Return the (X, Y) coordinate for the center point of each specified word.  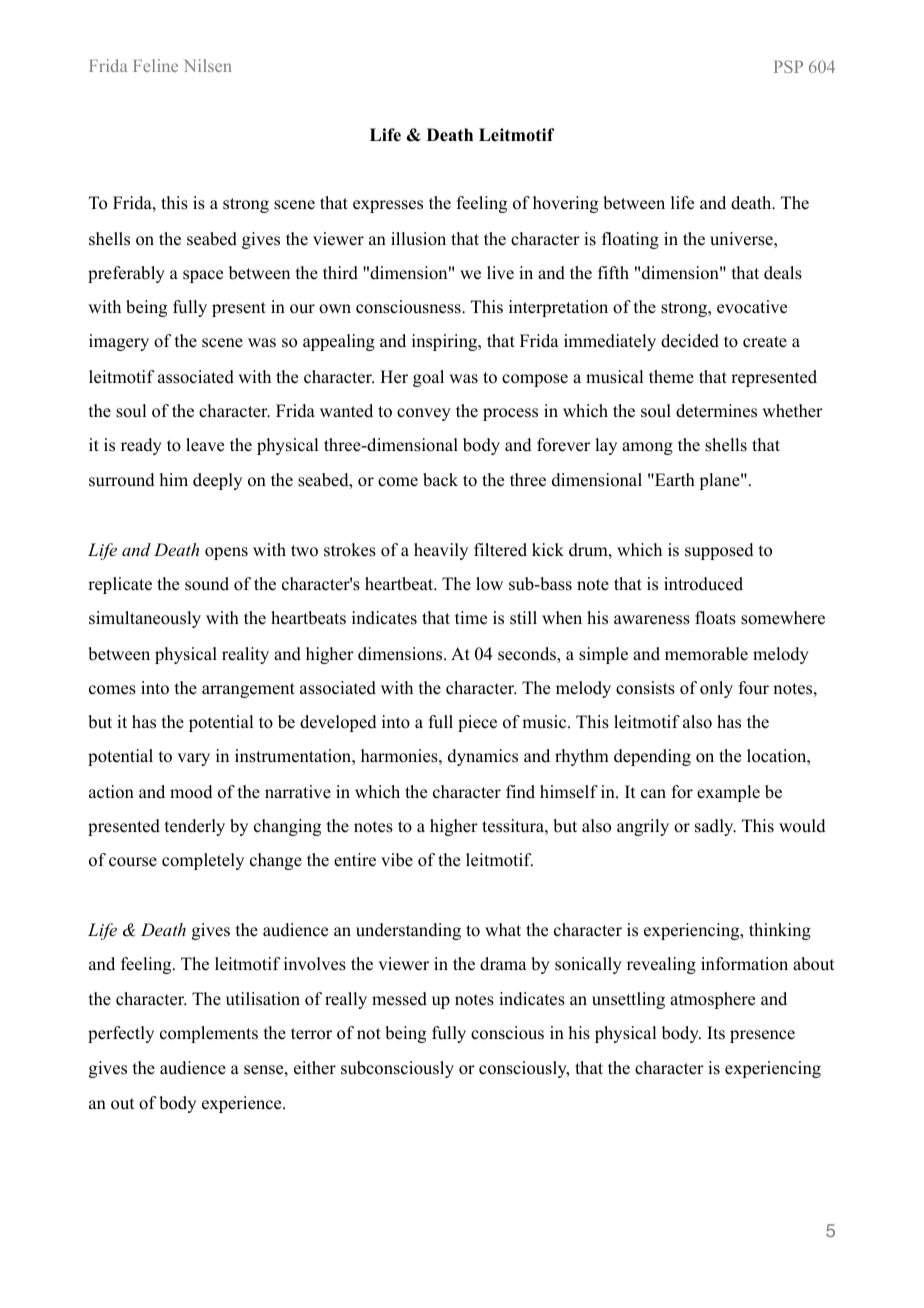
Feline (155, 65)
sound (207, 584)
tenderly (195, 827)
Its (716, 1033)
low (489, 584)
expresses (388, 206)
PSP (788, 66)
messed (399, 999)
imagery (119, 342)
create (765, 342)
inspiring (446, 342)
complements (209, 1034)
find (520, 792)
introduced (703, 584)
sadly (715, 827)
